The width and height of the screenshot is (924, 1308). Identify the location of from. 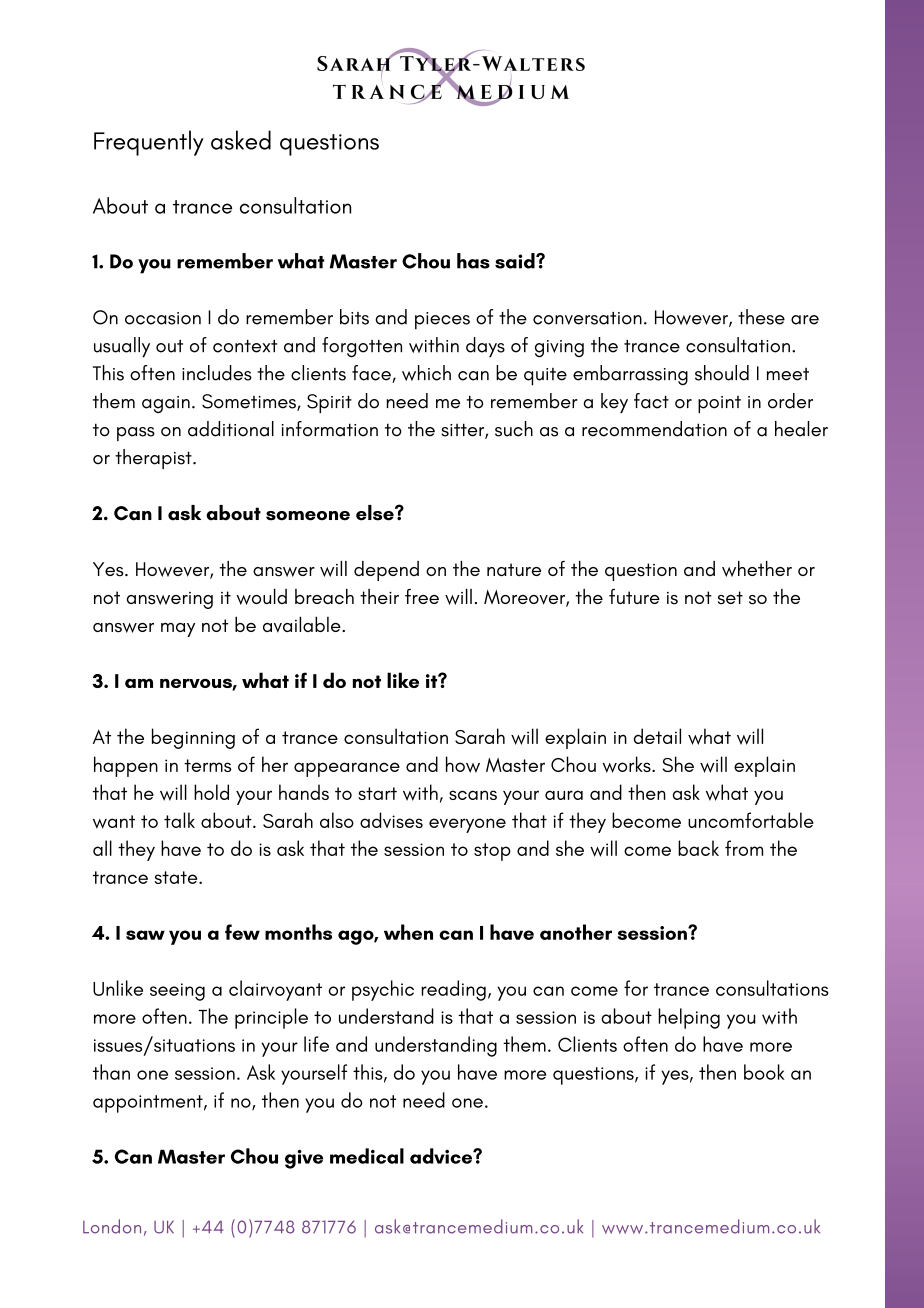
(744, 848).
